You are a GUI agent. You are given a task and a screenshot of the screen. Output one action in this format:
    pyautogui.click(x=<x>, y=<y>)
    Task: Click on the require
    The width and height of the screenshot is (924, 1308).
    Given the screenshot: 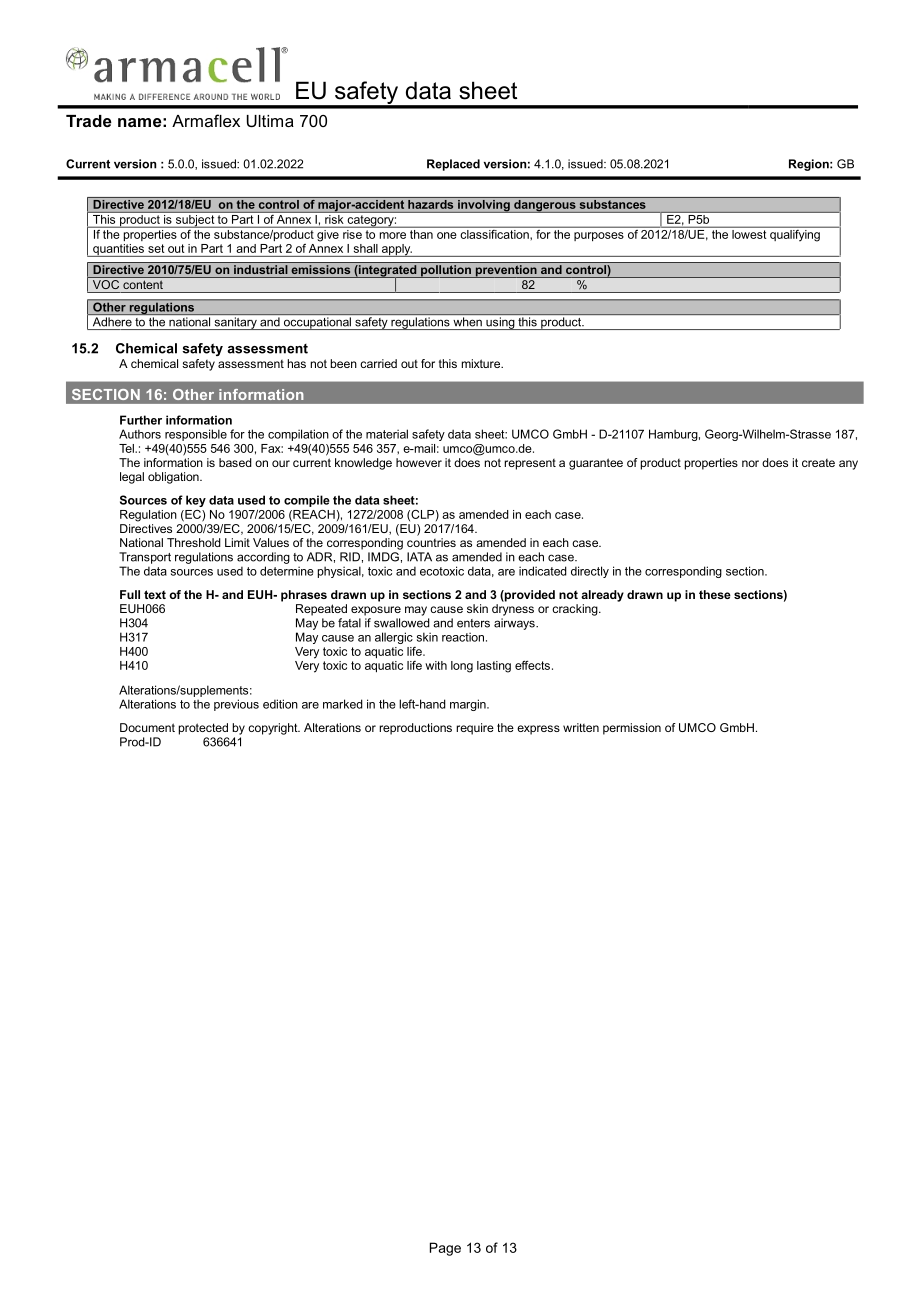 What is the action you would take?
    pyautogui.click(x=475, y=729)
